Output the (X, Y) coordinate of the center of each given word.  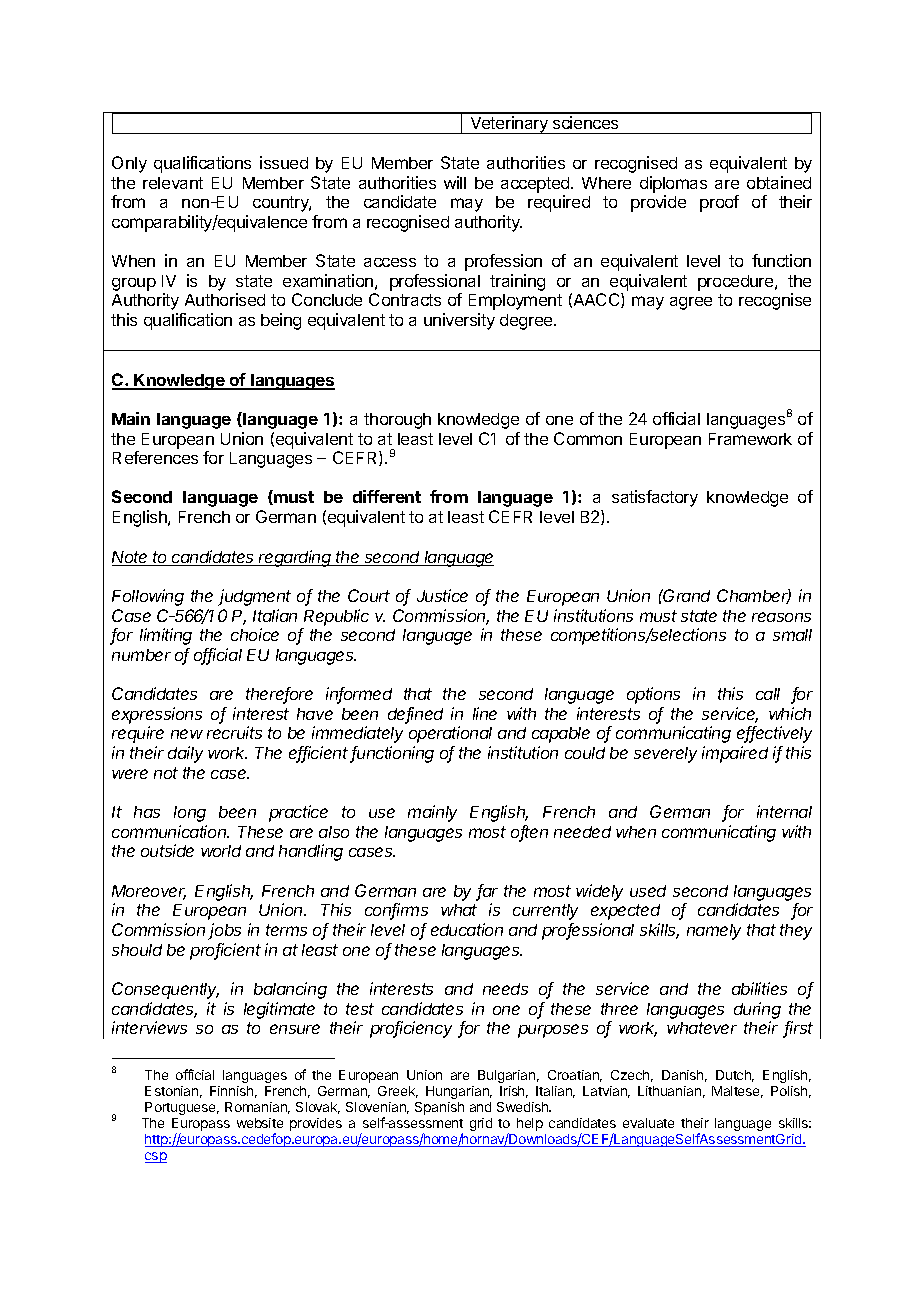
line (485, 713)
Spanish (439, 1108)
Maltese (737, 1092)
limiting (166, 636)
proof (719, 203)
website (260, 1123)
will (455, 182)
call (768, 694)
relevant (173, 183)
